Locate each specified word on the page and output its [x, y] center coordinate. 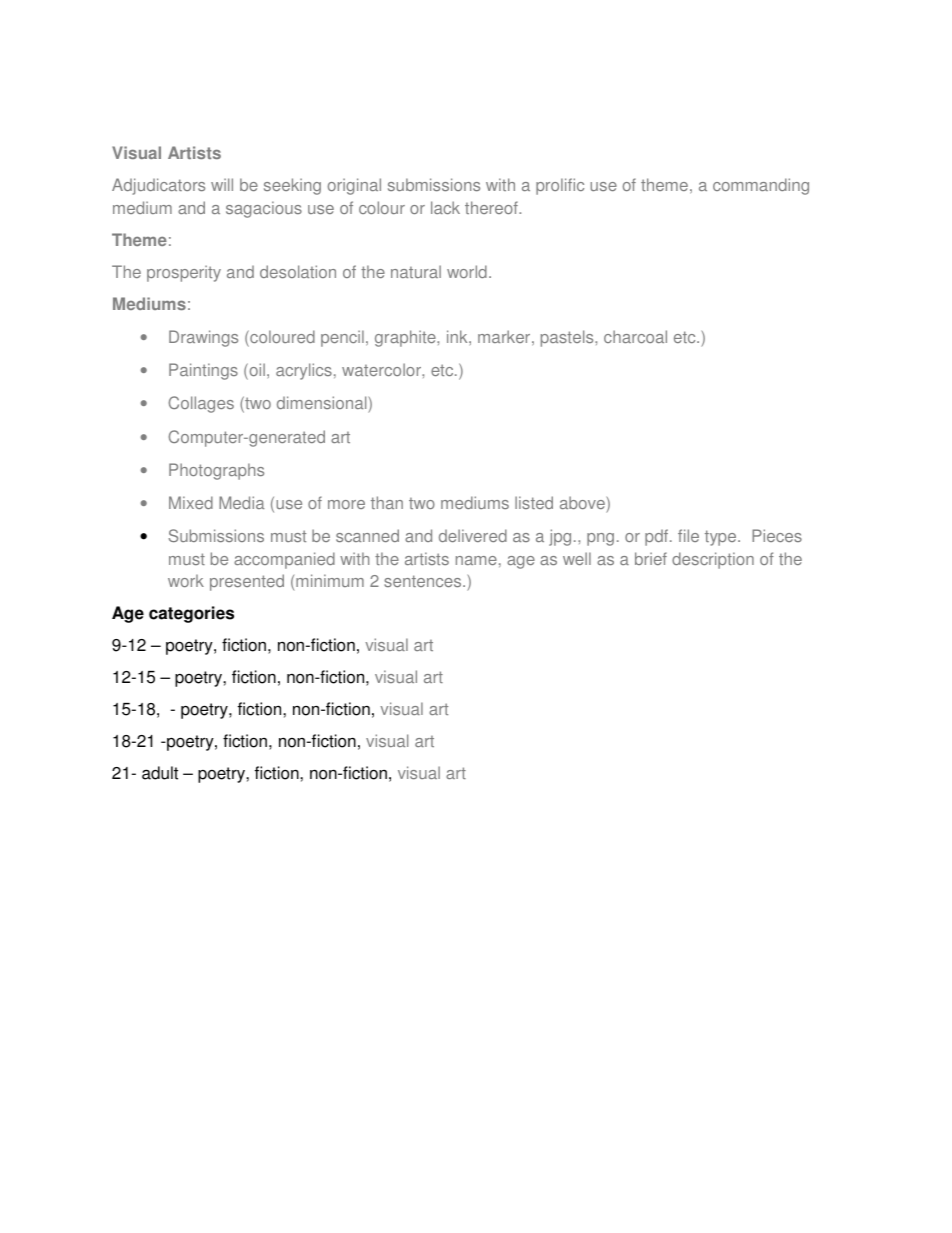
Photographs [216, 471]
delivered [473, 535]
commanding [761, 186]
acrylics [304, 371]
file [688, 535]
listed [534, 502]
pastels [568, 338]
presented [247, 582]
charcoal [635, 336]
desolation [298, 271]
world [467, 271]
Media [241, 502]
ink [458, 336]
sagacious [264, 209]
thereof [492, 207]
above [583, 502]
